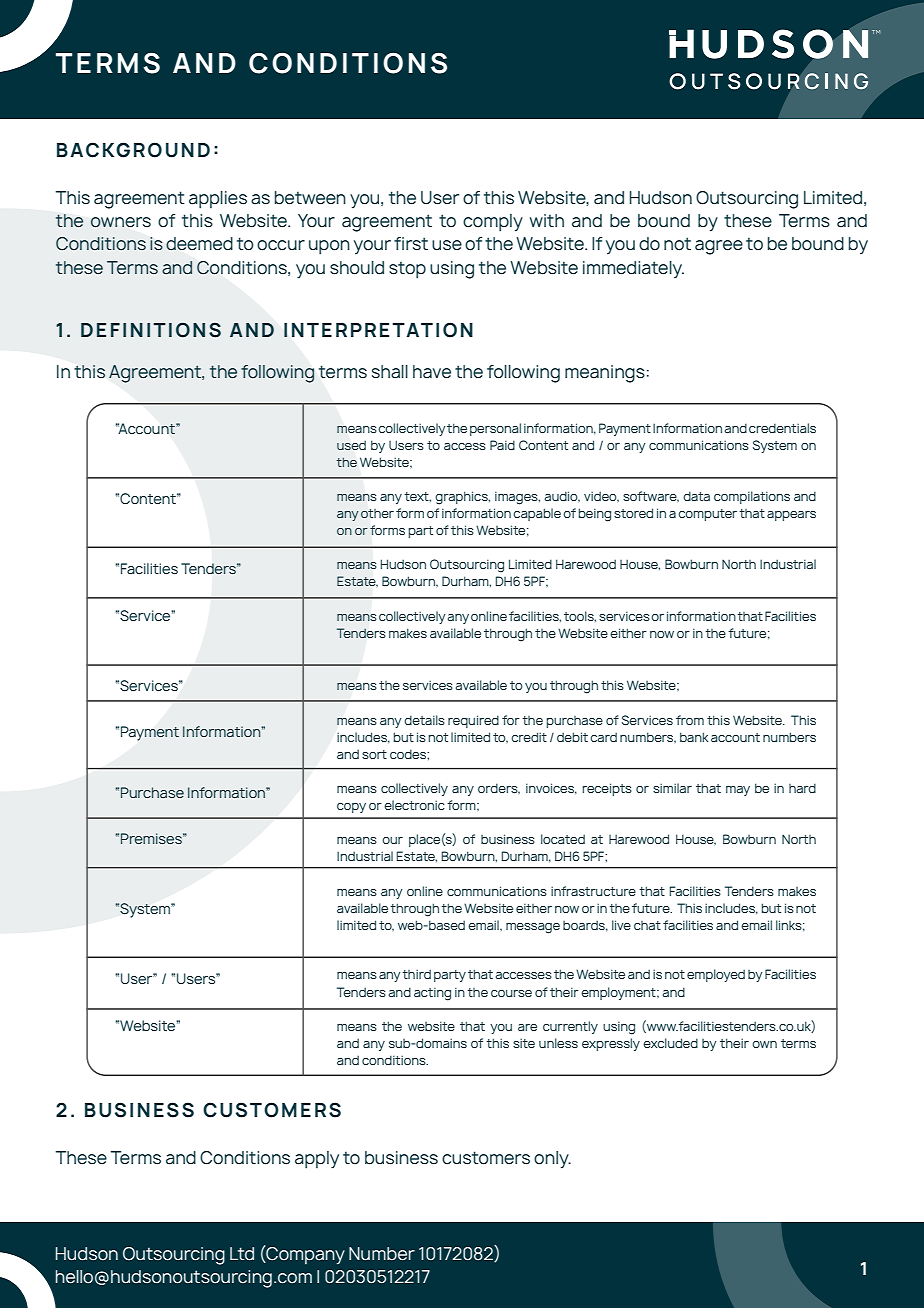 The height and width of the document is (1308, 924). What do you see at coordinates (493, 223) in the document?
I see `comply` at bounding box center [493, 223].
